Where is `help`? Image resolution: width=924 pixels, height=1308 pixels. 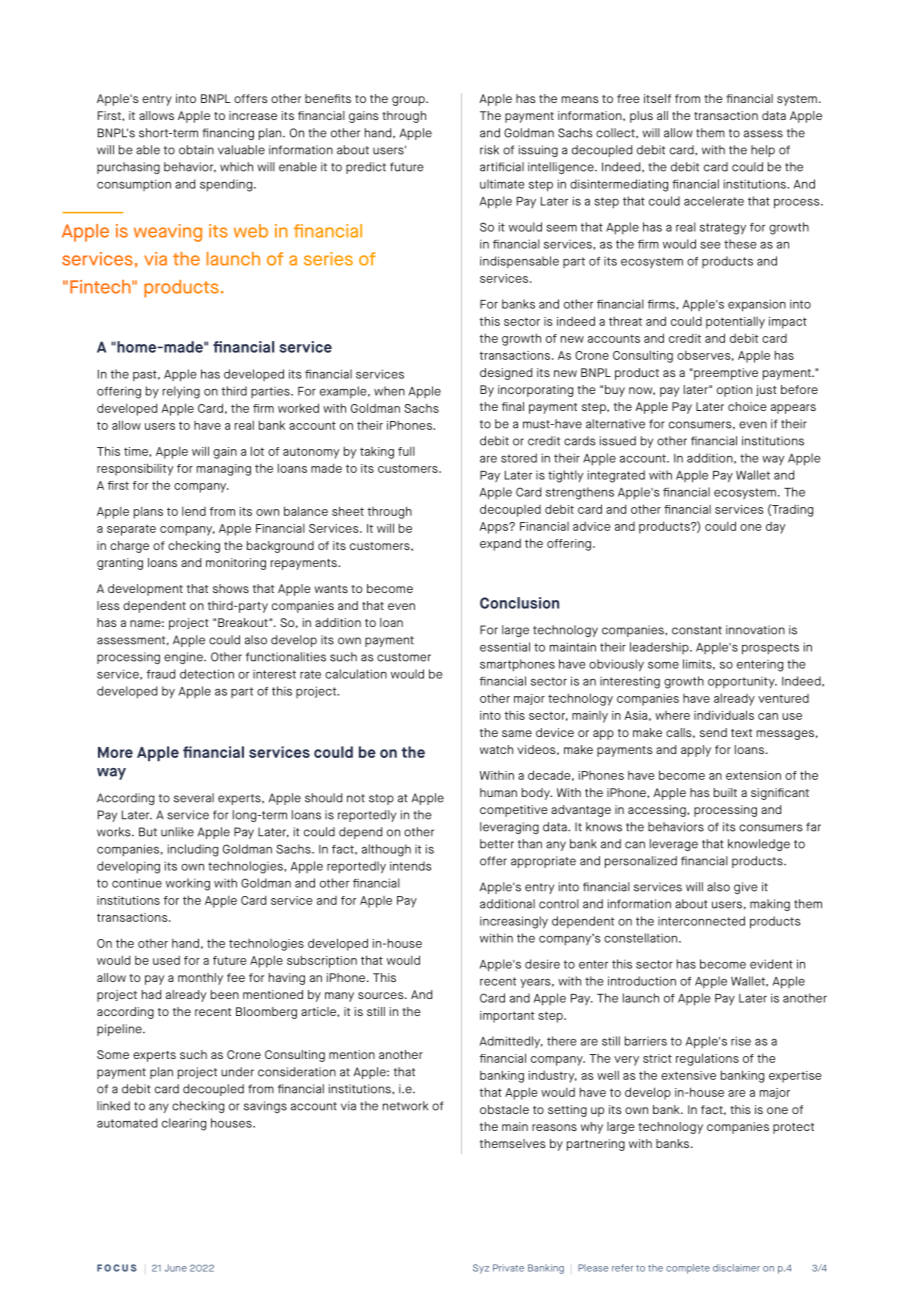 help is located at coordinates (763, 151).
